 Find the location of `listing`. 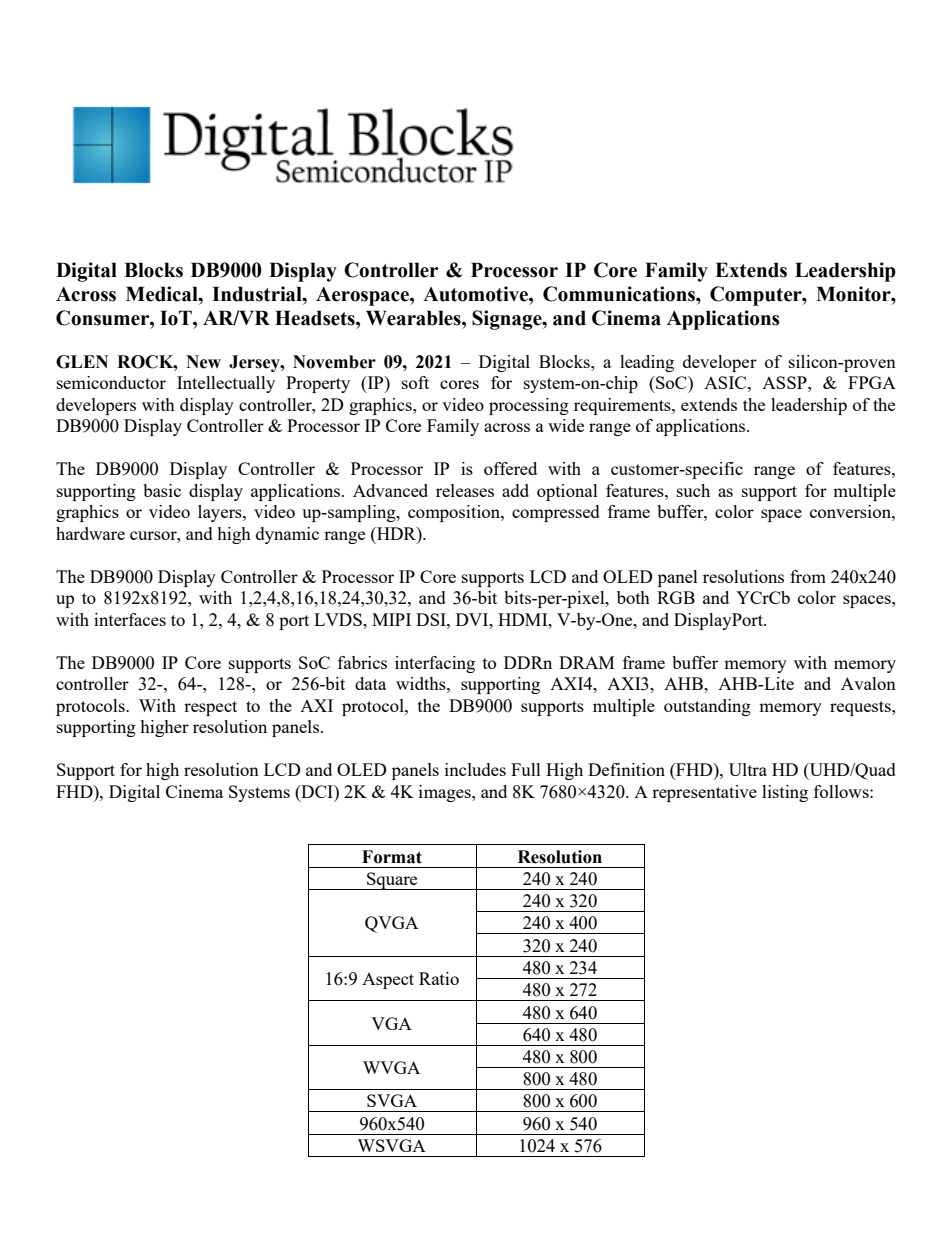

listing is located at coordinates (785, 793).
